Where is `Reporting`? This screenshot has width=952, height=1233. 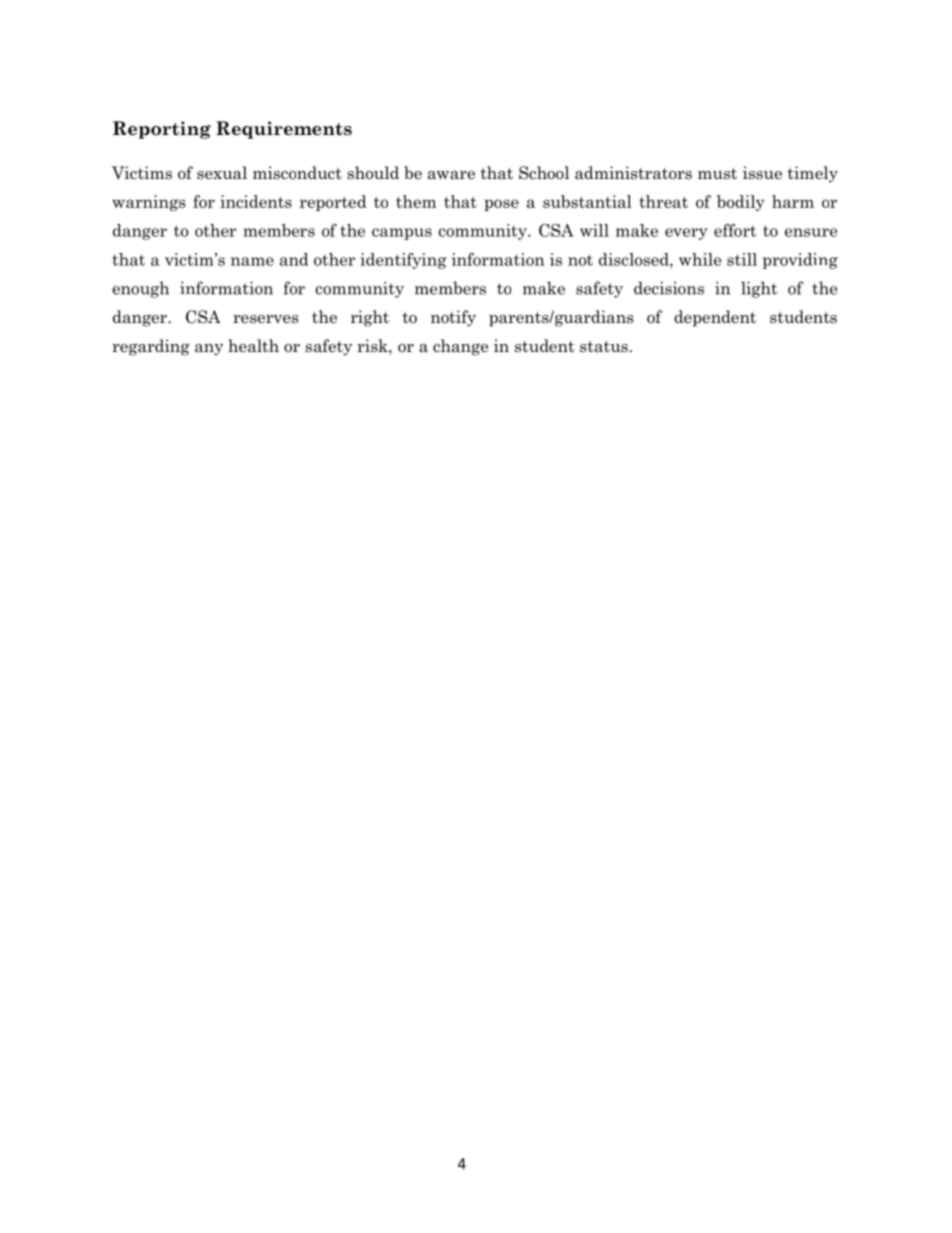
Reporting is located at coordinates (162, 130).
